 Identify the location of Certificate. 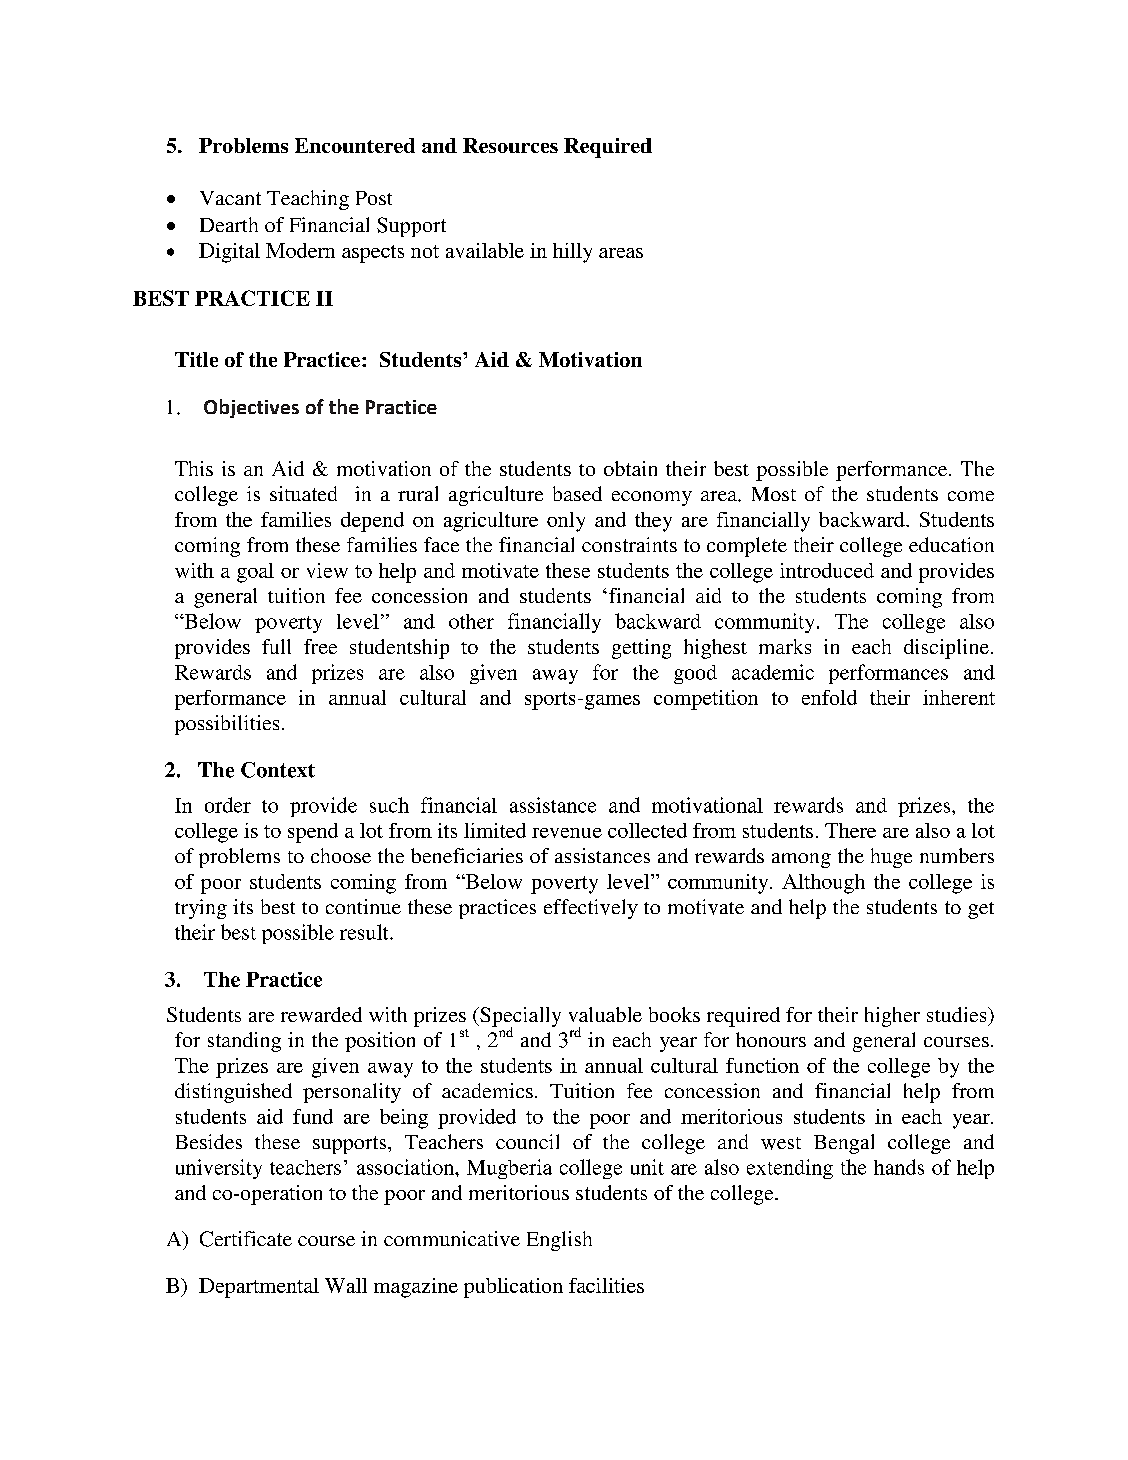
(246, 1239).
